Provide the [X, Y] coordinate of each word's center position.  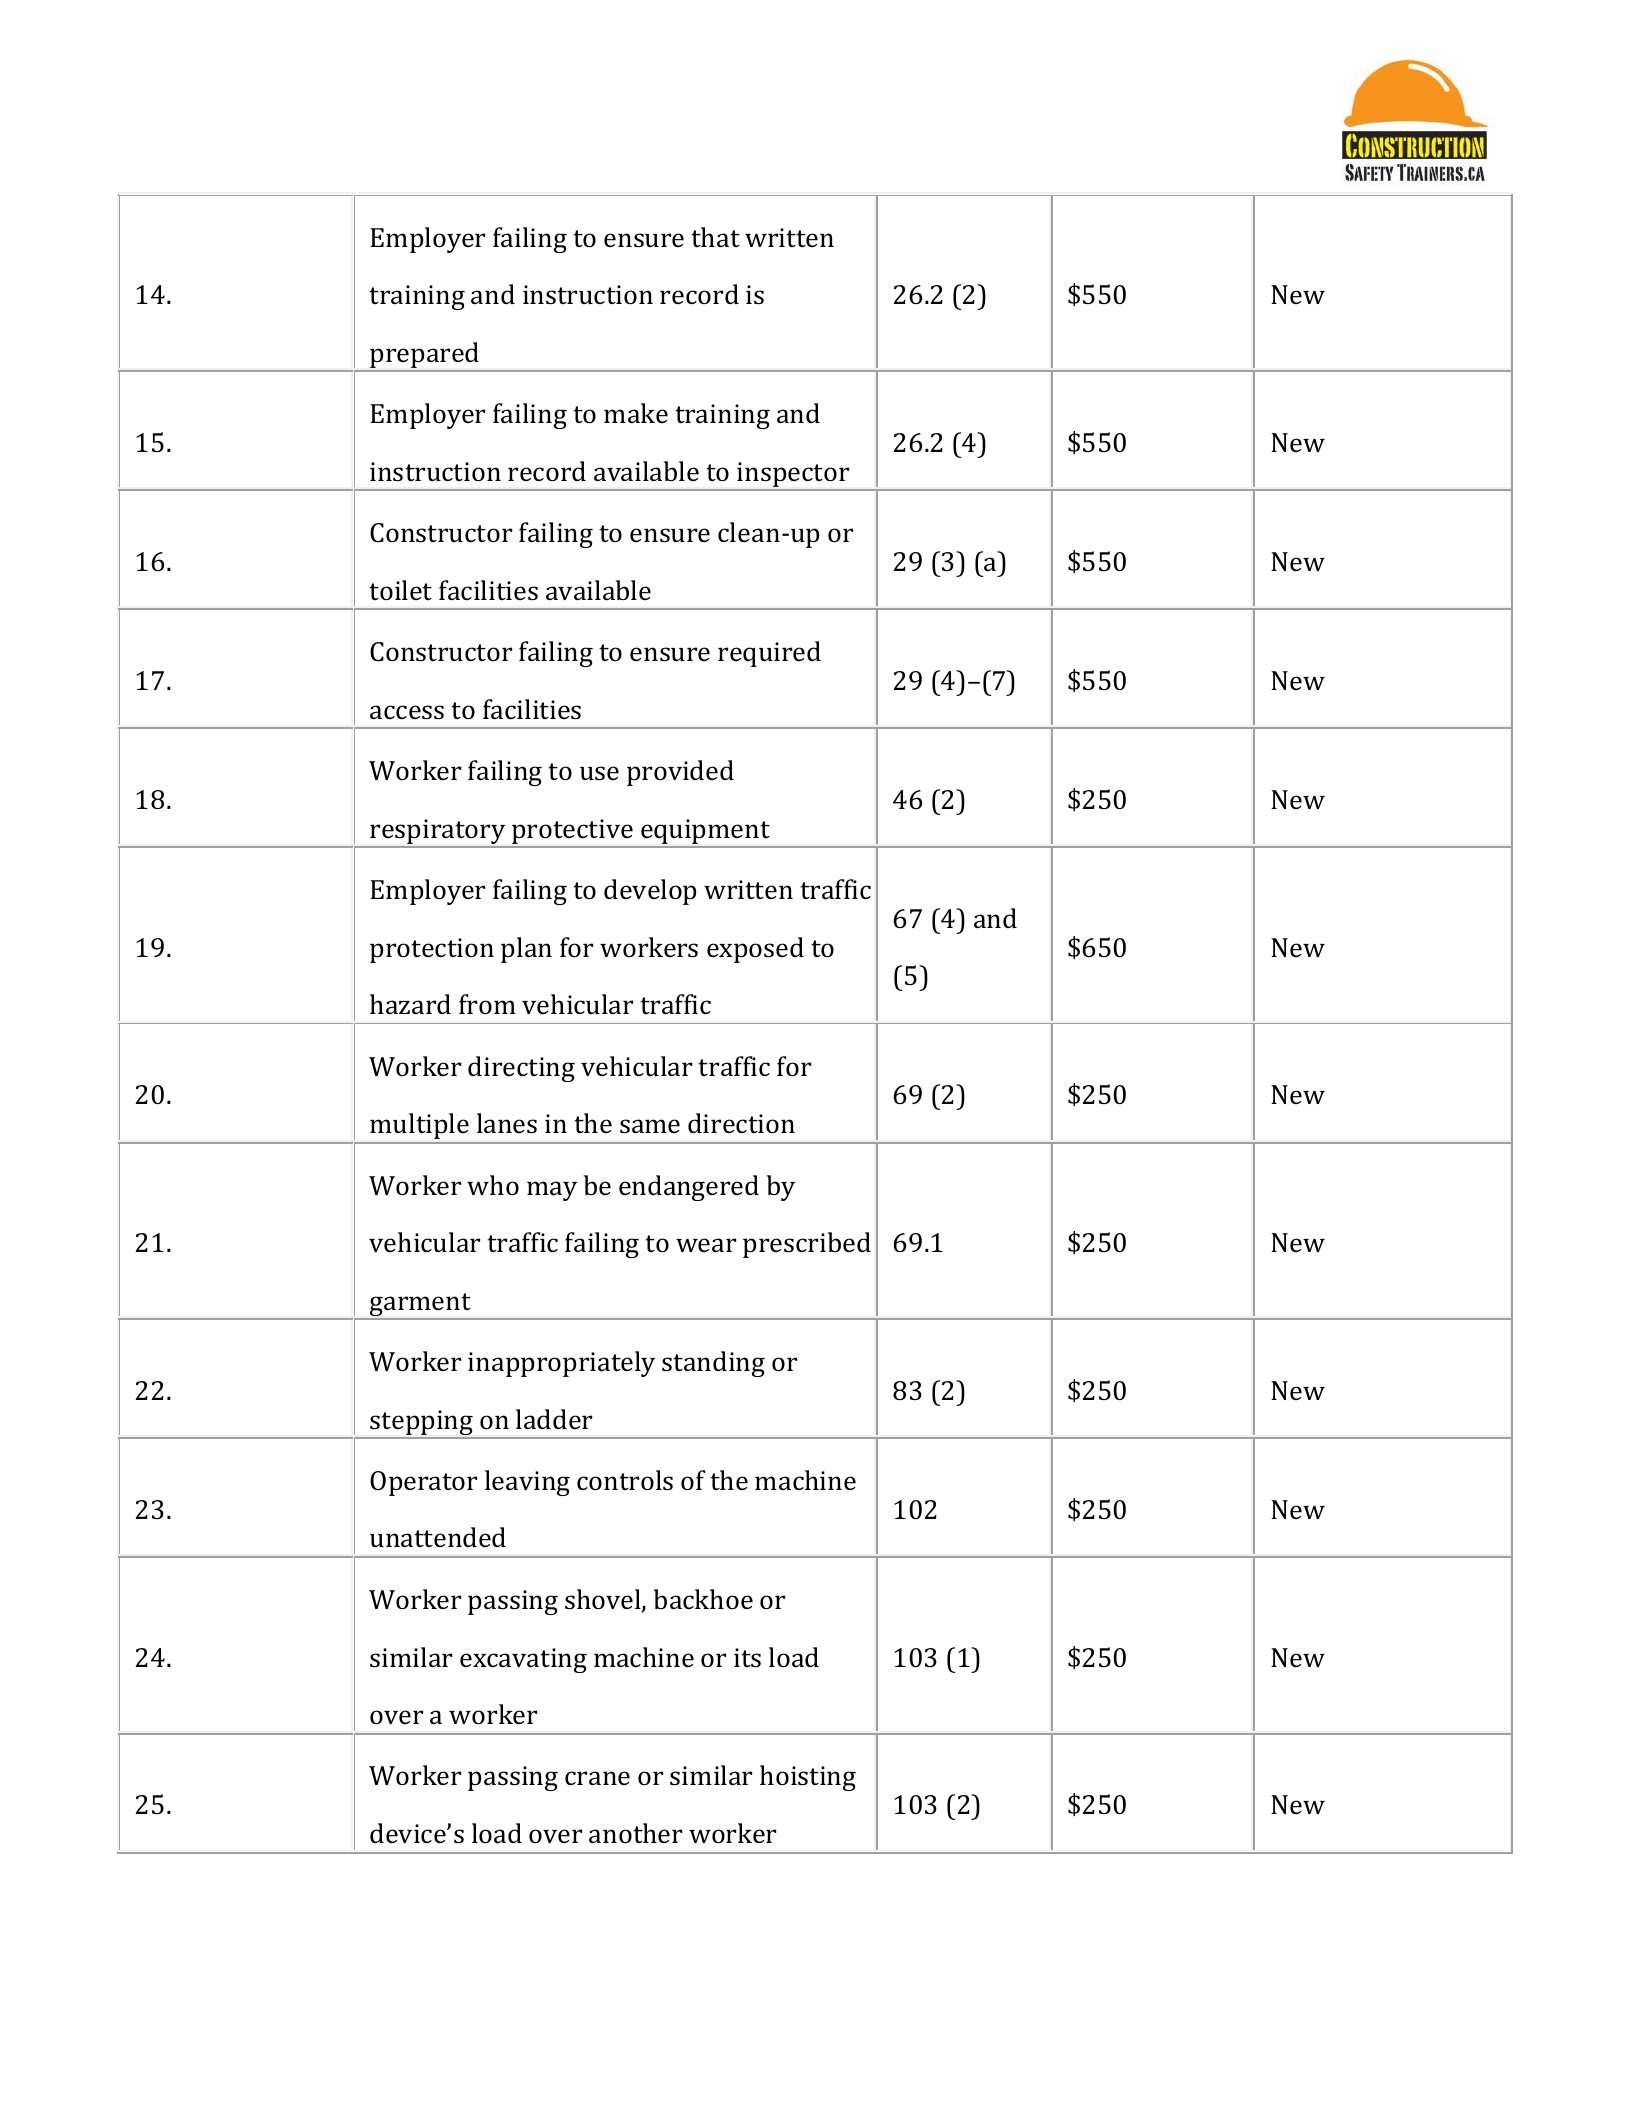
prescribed [807, 1245]
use [599, 773]
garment [420, 1306]
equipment [705, 833]
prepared [425, 356]
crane [597, 1778]
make [636, 413]
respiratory [438, 833]
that [715, 237]
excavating [523, 1660]
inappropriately [561, 1364]
